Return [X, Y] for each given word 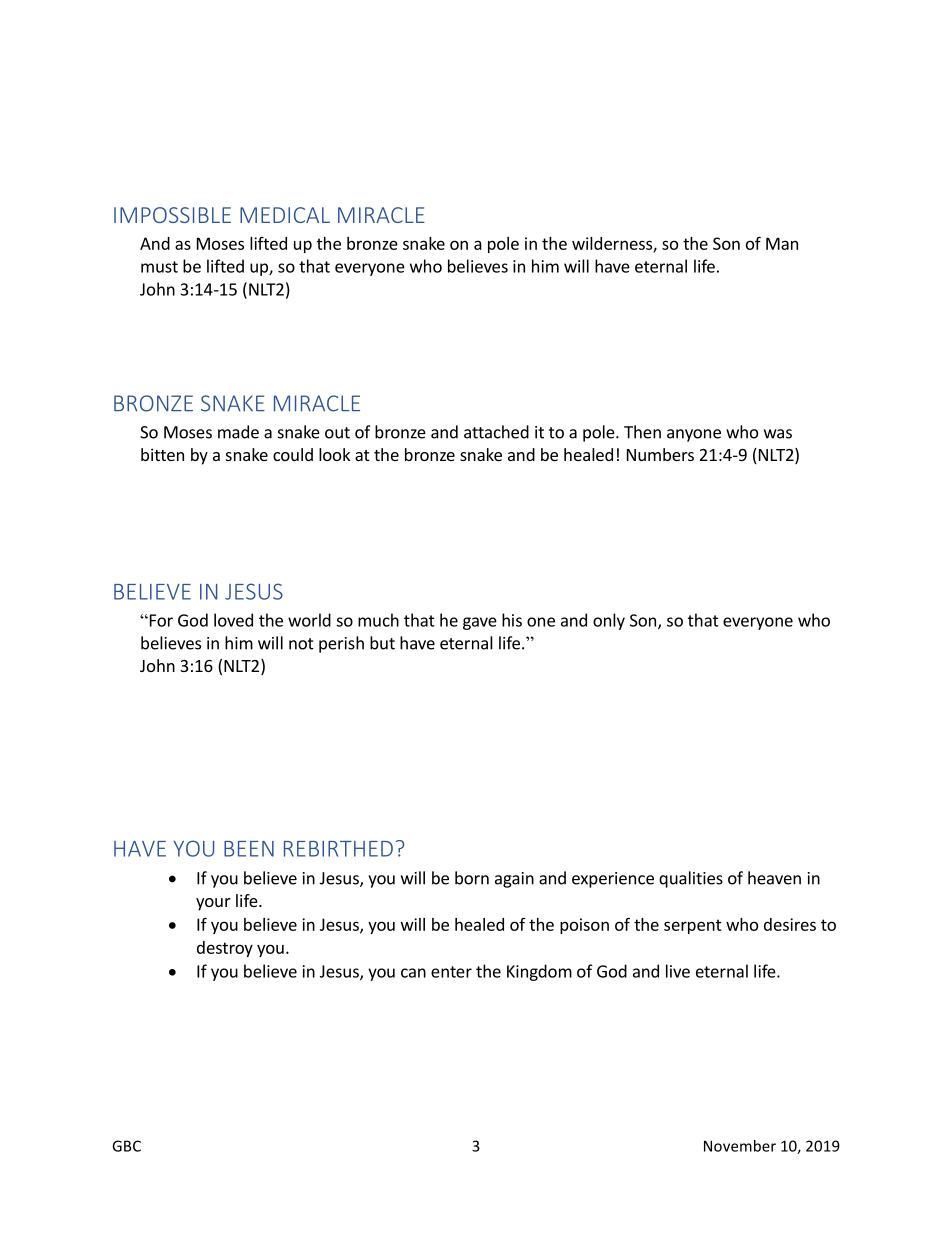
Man [782, 243]
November [740, 1146]
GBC [126, 1146]
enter [451, 972]
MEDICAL [285, 215]
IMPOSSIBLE [172, 215]
